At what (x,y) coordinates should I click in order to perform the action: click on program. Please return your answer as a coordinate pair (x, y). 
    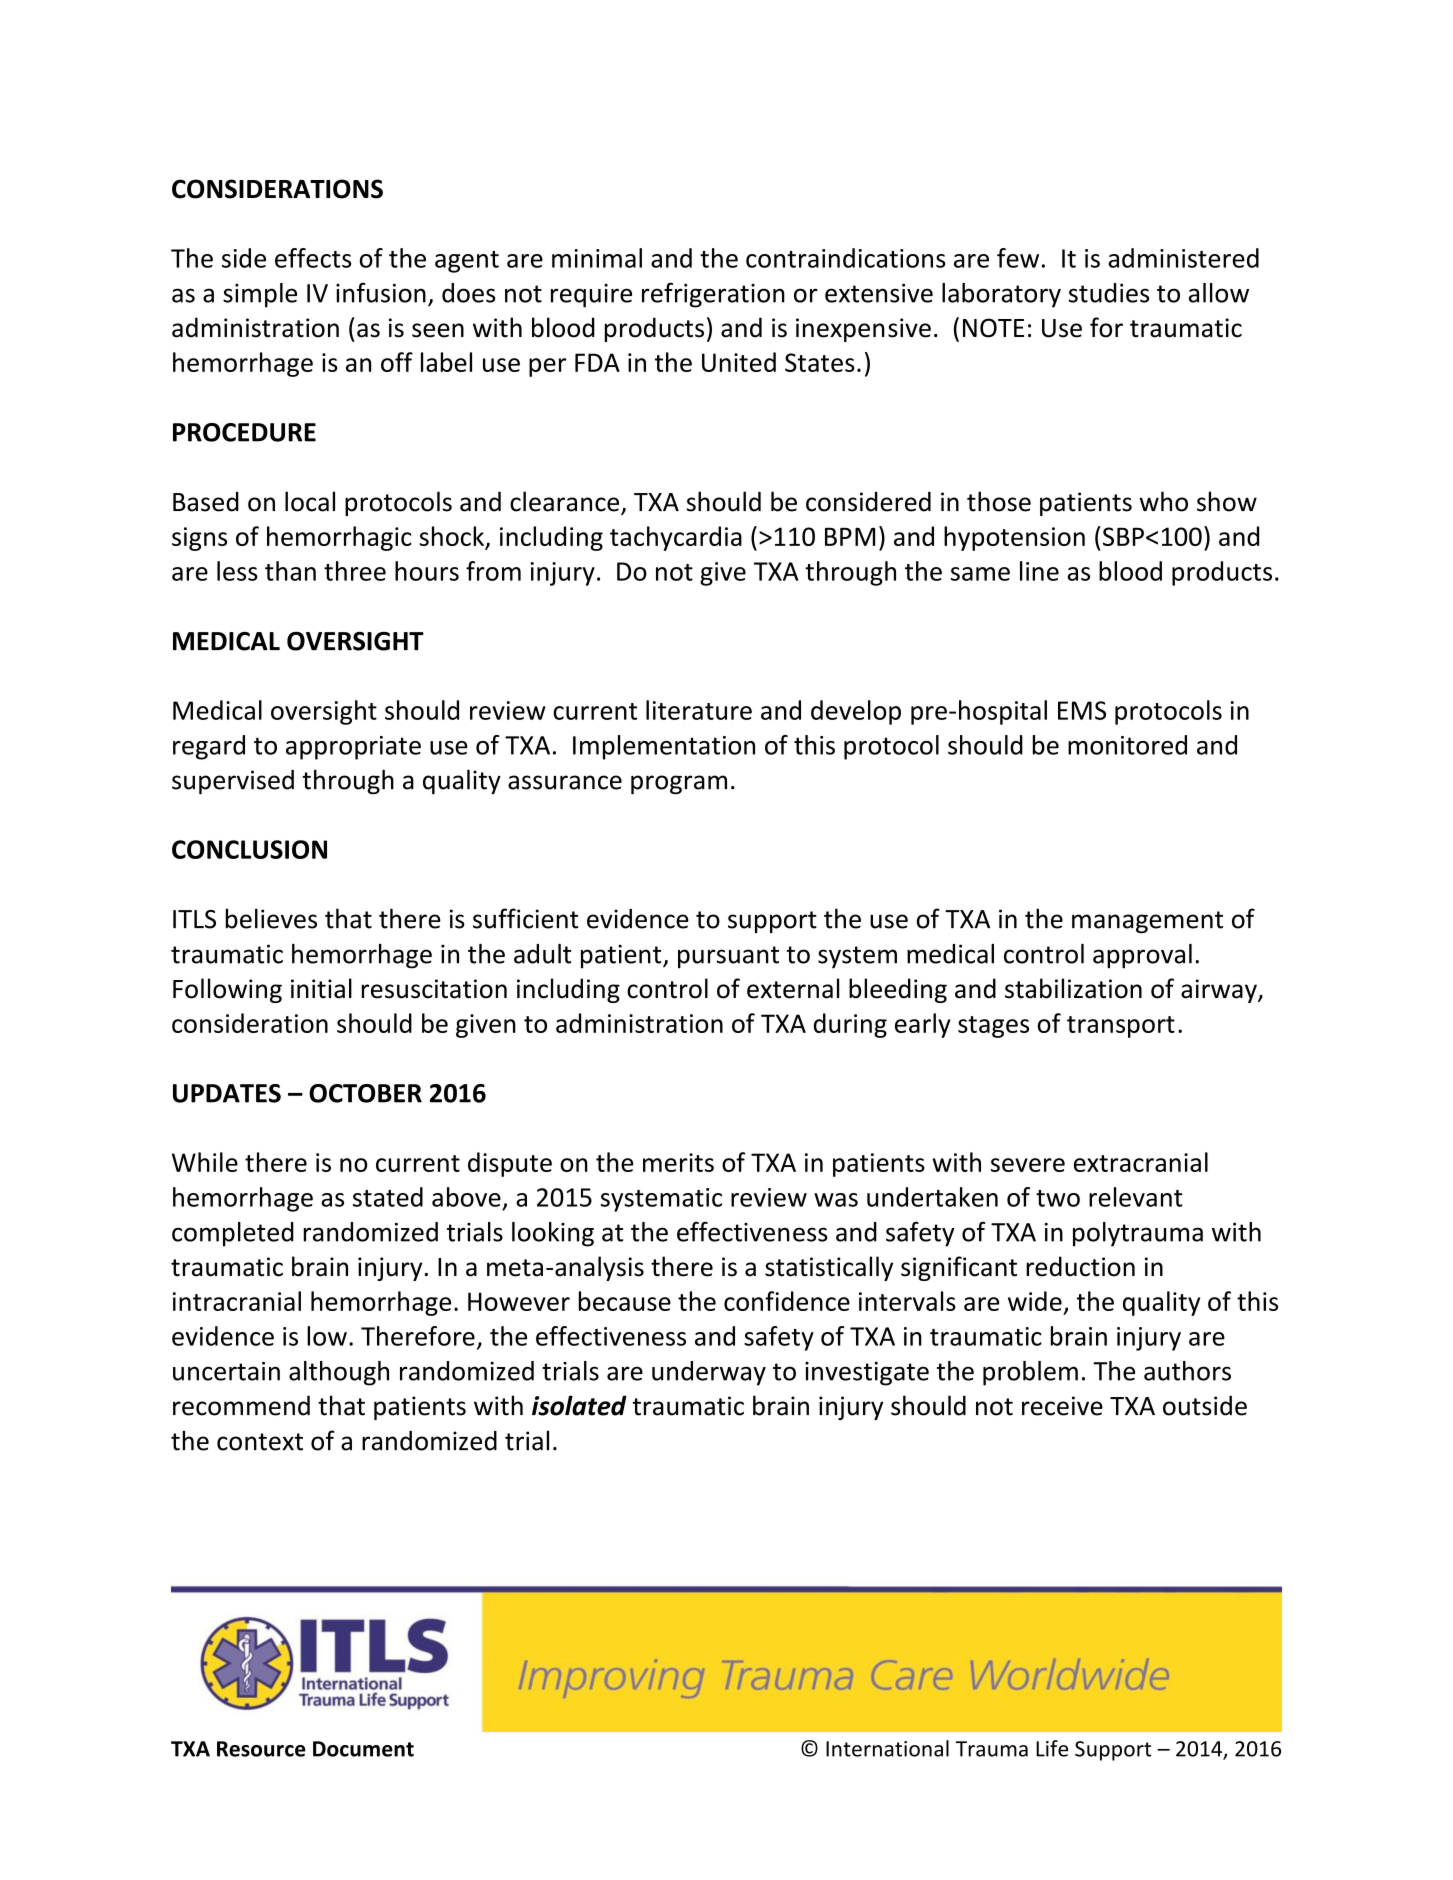
    Looking at the image, I should click on (679, 785).
